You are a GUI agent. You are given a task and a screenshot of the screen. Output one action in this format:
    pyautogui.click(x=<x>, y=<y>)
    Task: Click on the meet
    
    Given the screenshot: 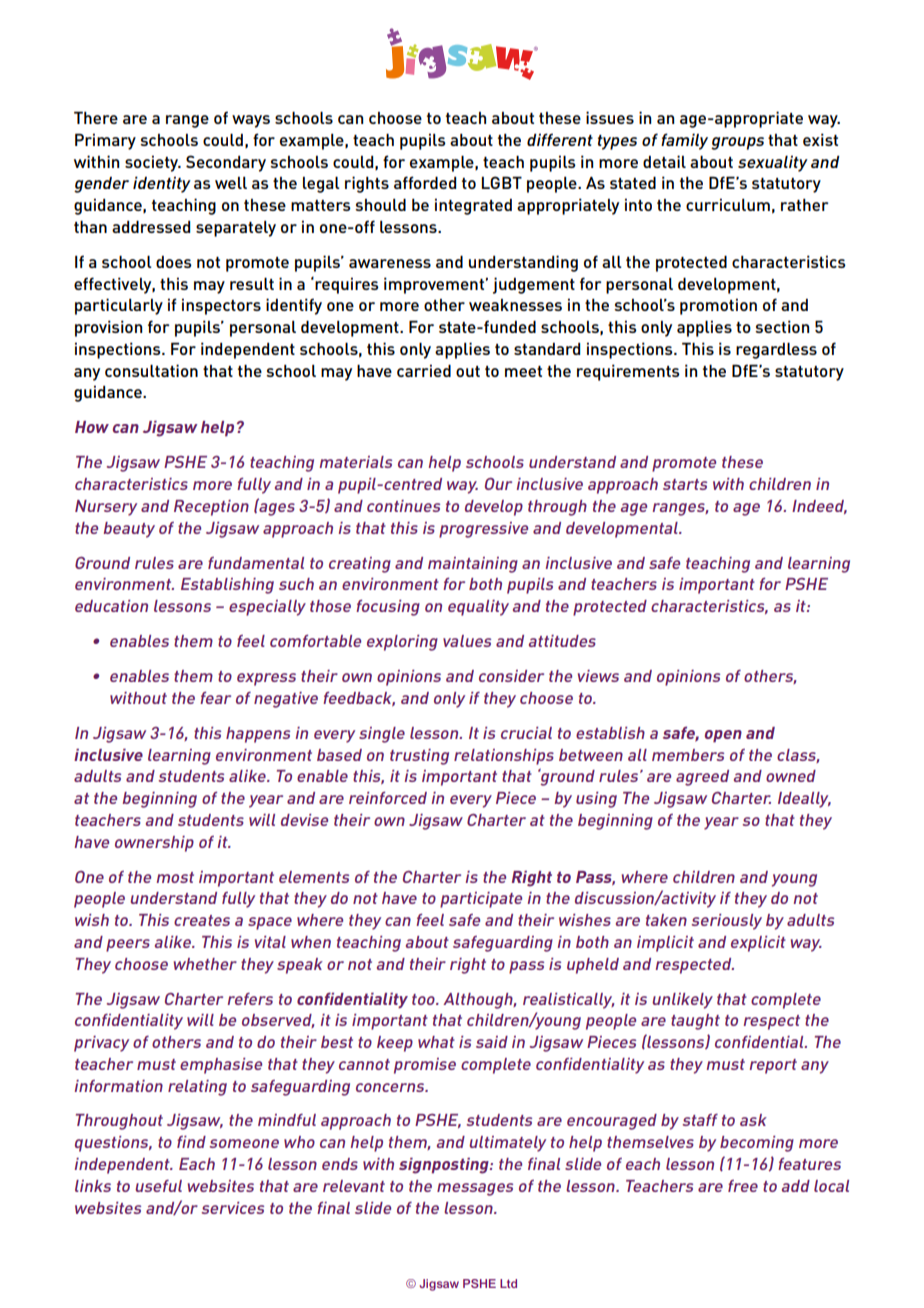 What is the action you would take?
    pyautogui.click(x=523, y=371)
